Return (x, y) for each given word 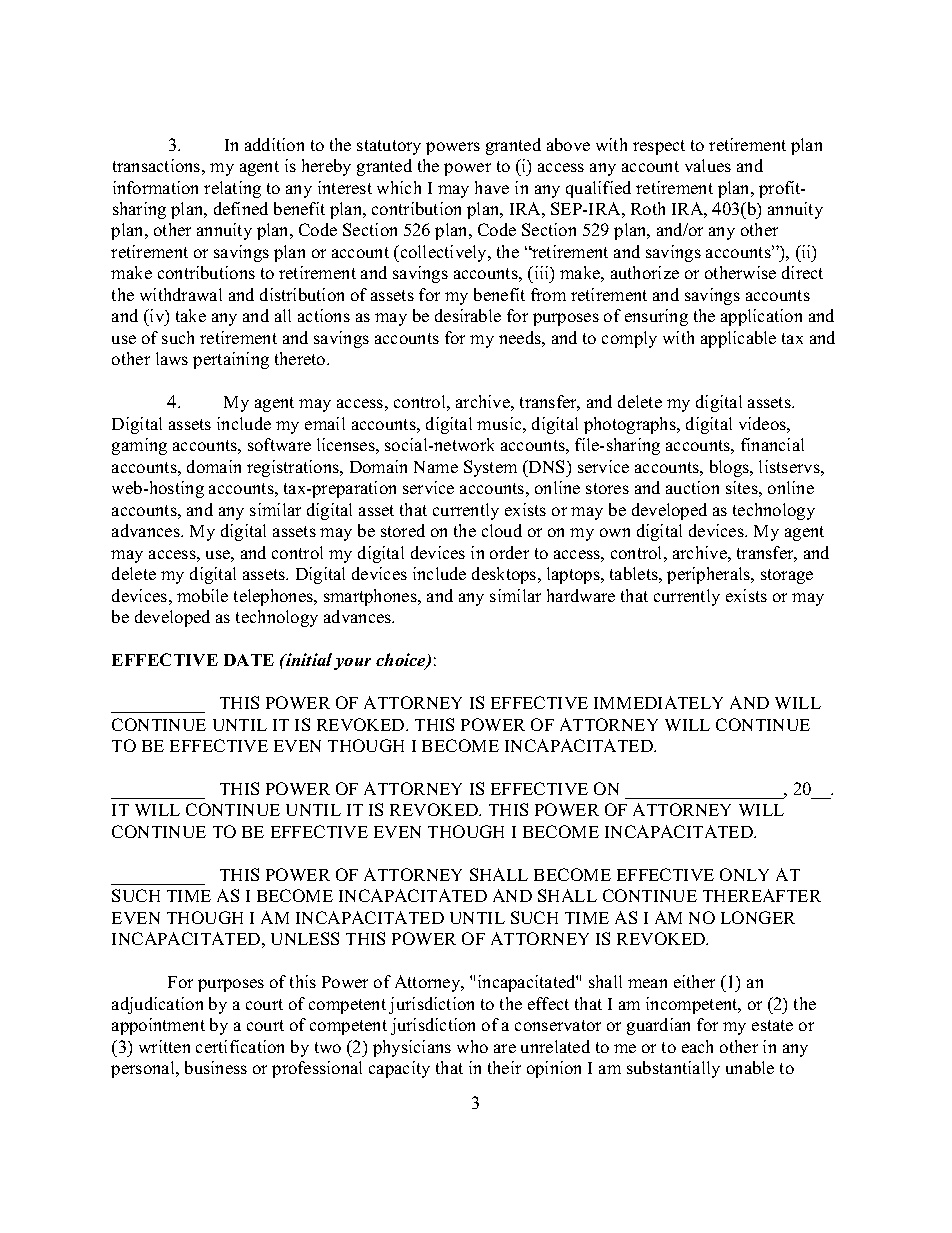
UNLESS (305, 938)
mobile (202, 595)
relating (232, 189)
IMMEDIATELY (658, 702)
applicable (738, 339)
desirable (468, 315)
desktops (505, 575)
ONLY (744, 874)
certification (240, 1046)
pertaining (231, 360)
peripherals (709, 575)
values (708, 165)
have (492, 187)
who (472, 1046)
